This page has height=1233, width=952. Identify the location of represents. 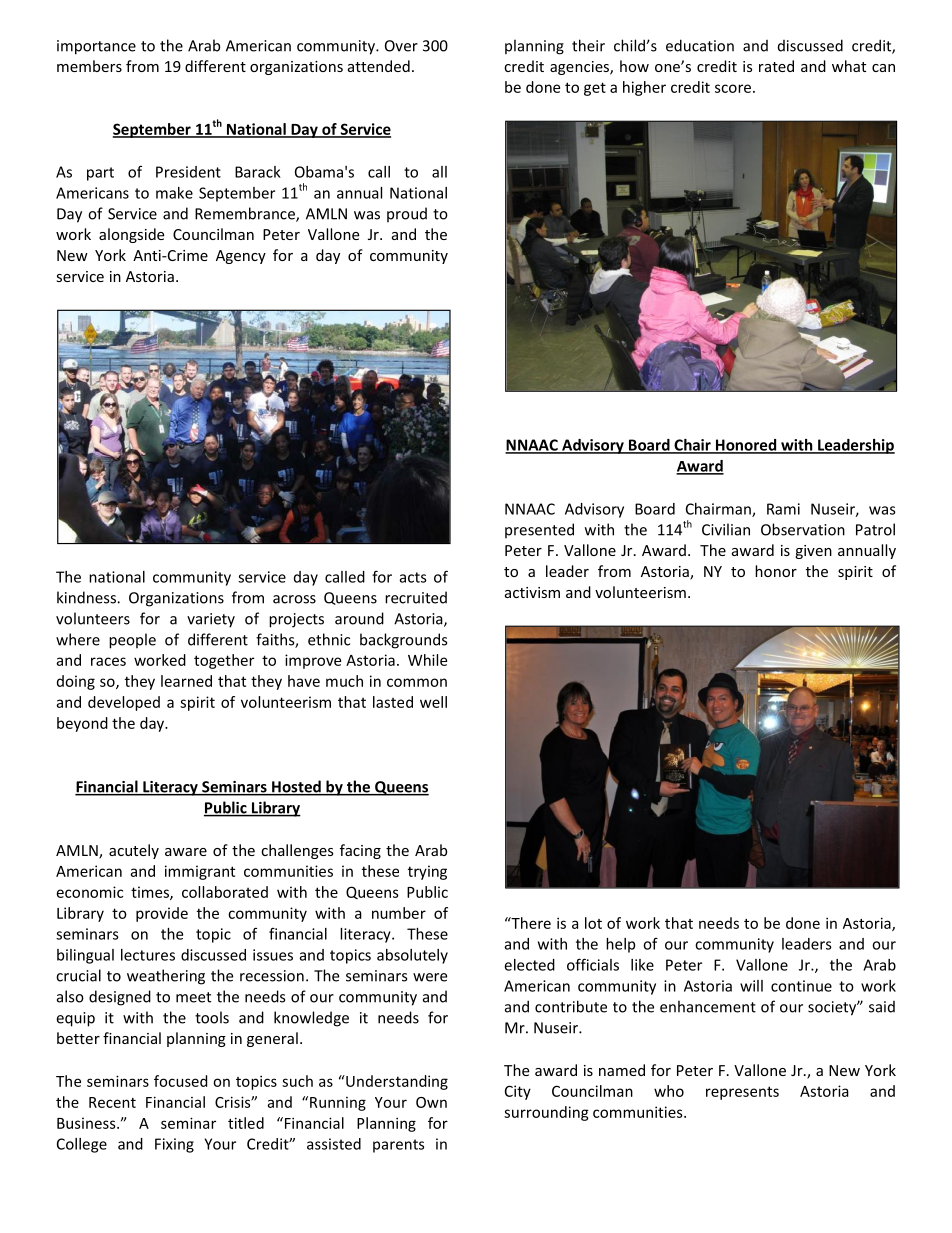
(742, 1093).
